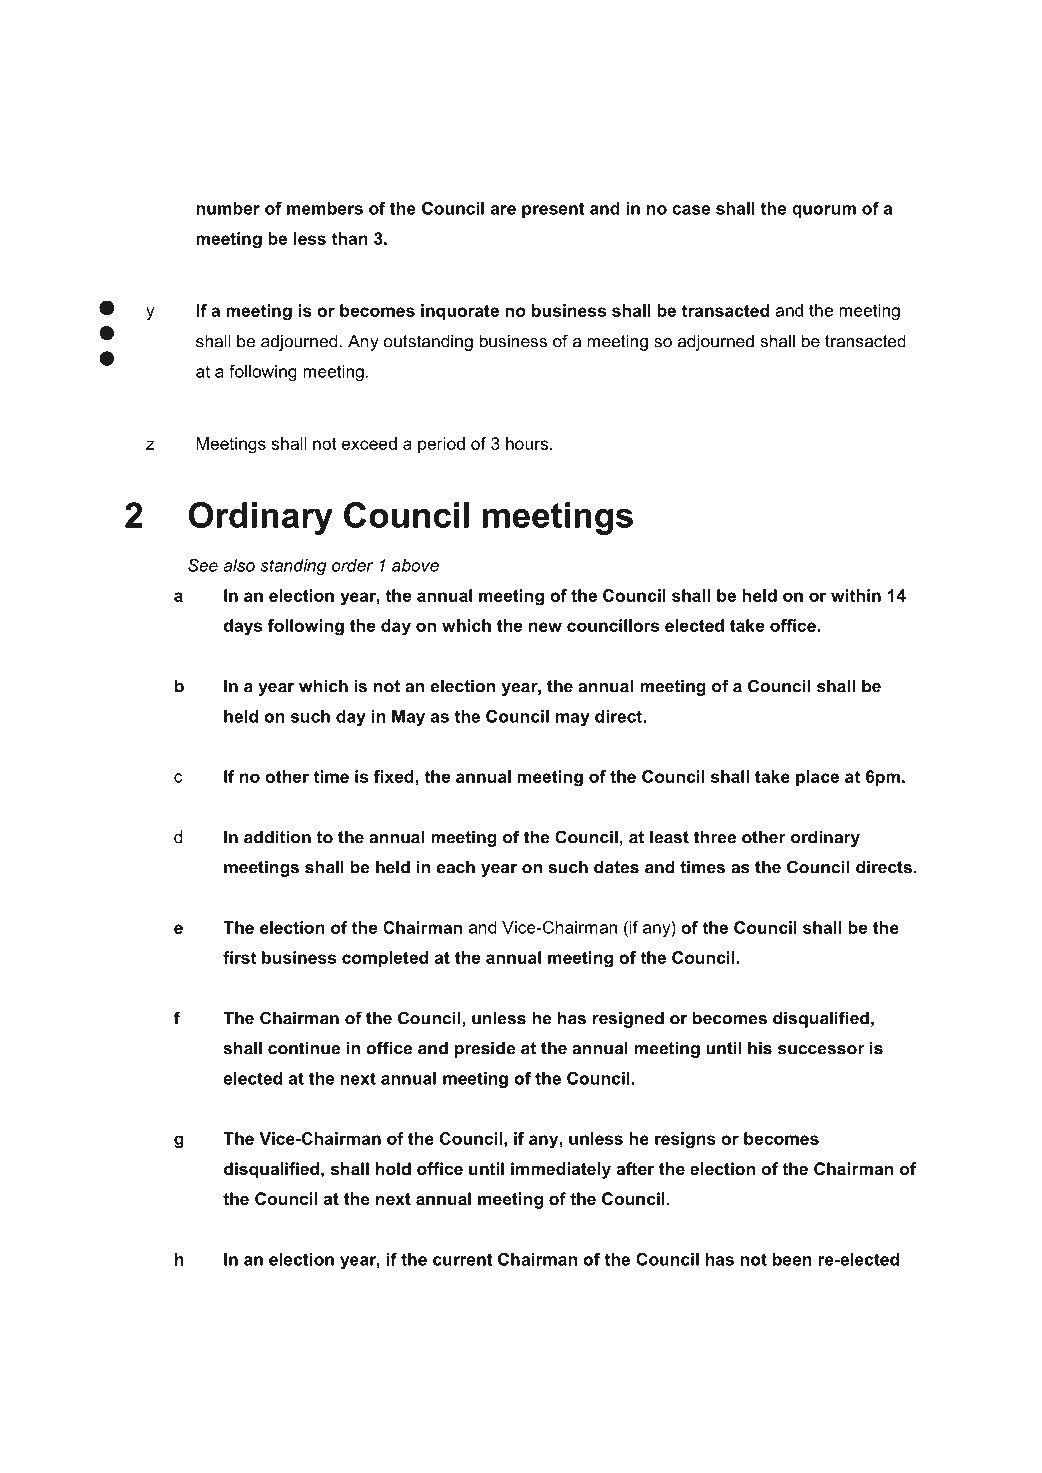 The height and width of the screenshot is (1473, 1042). Describe the element at coordinates (393, 1168) in the screenshot. I see `hold` at that location.
